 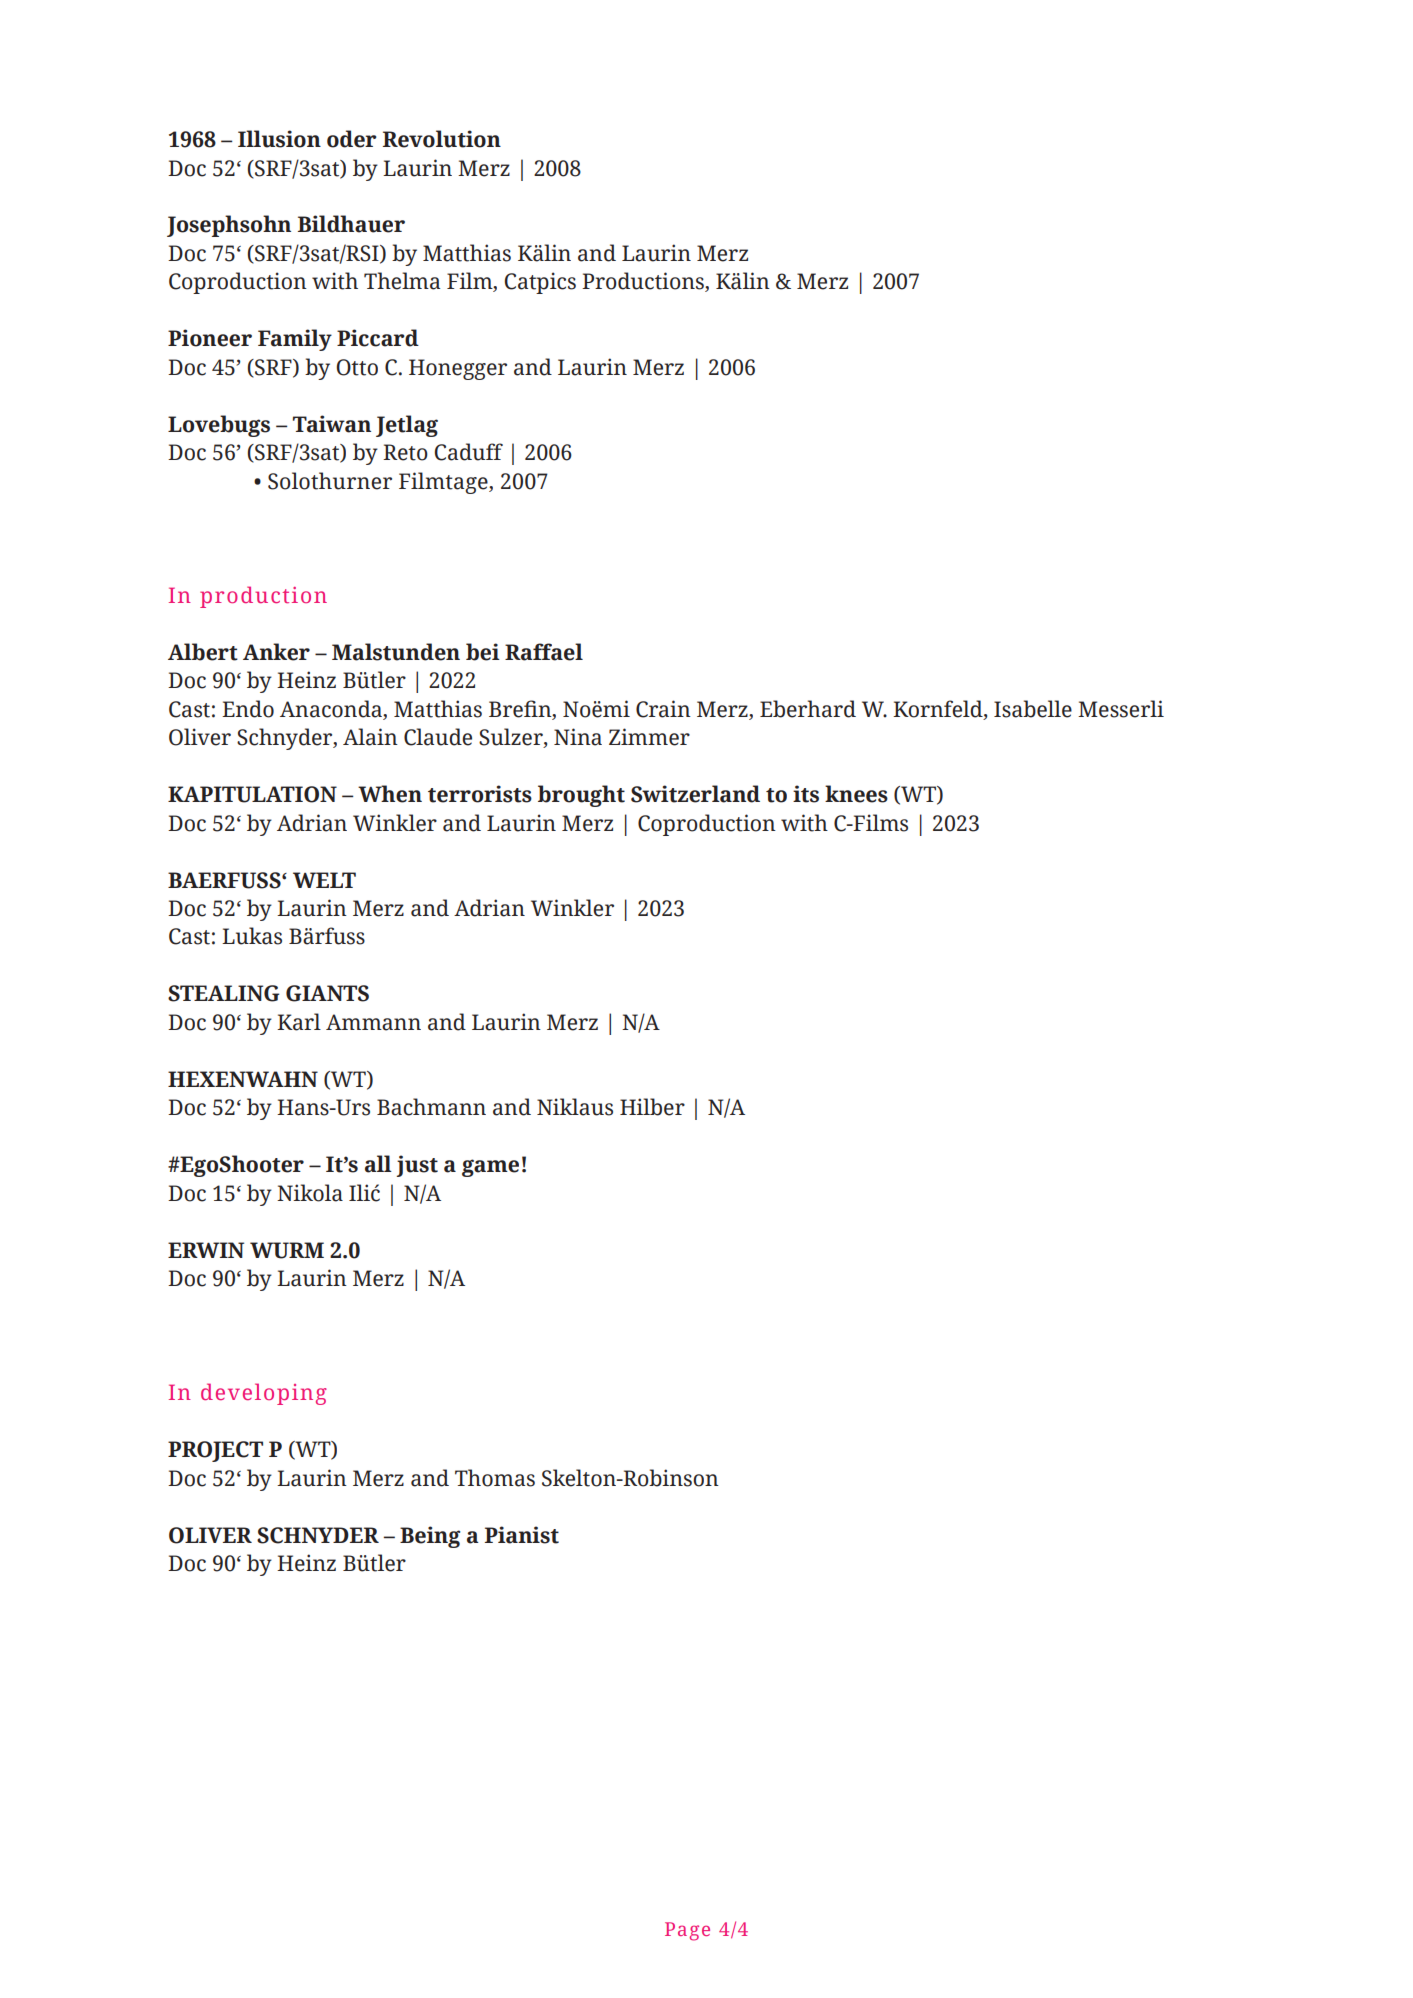 I want to click on Page, so click(x=687, y=1931).
